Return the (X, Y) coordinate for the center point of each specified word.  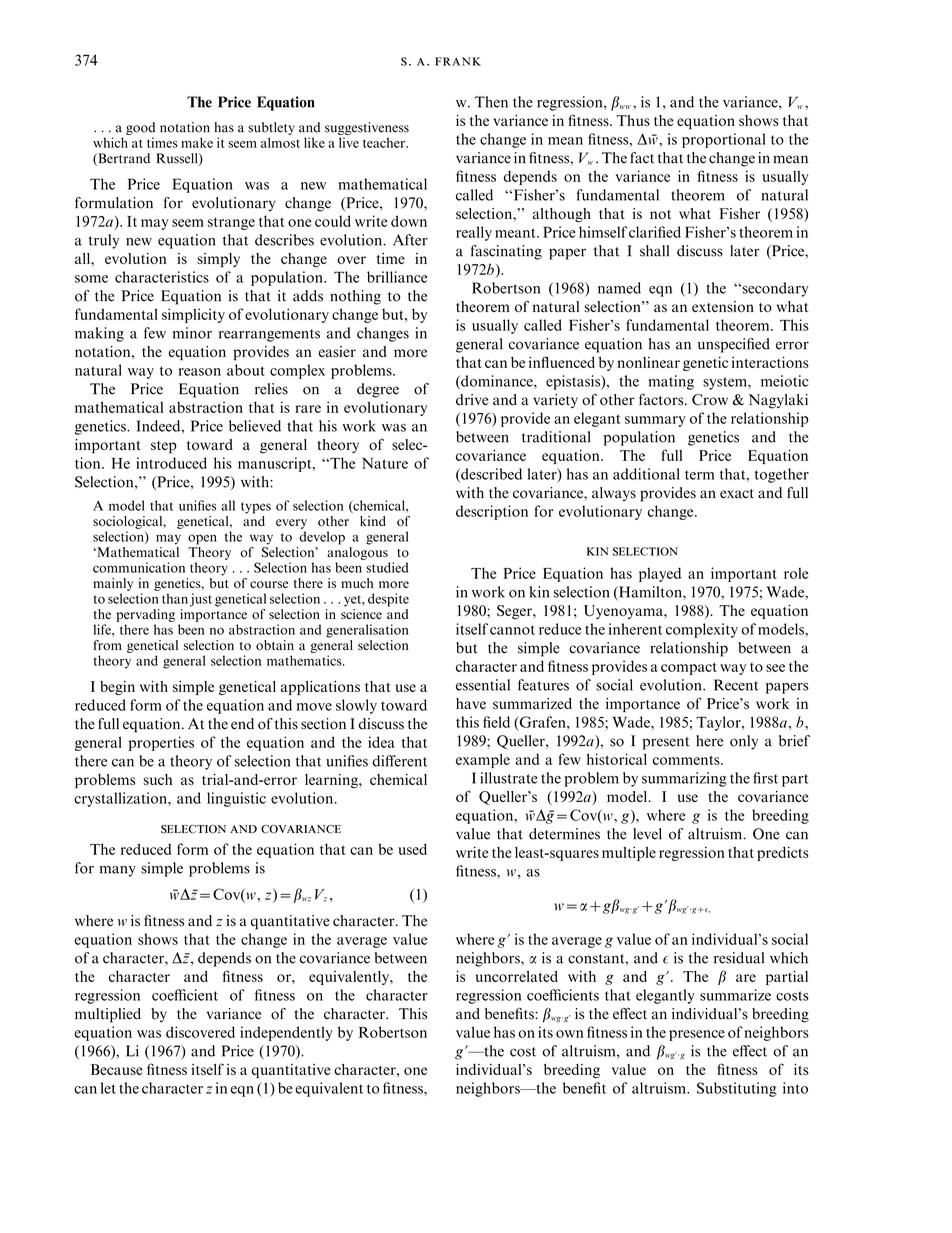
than (175, 598)
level (647, 834)
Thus (633, 120)
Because (117, 1069)
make (197, 142)
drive (472, 400)
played (660, 574)
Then (491, 102)
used (412, 849)
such (157, 779)
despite (388, 600)
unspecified (734, 345)
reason (200, 372)
